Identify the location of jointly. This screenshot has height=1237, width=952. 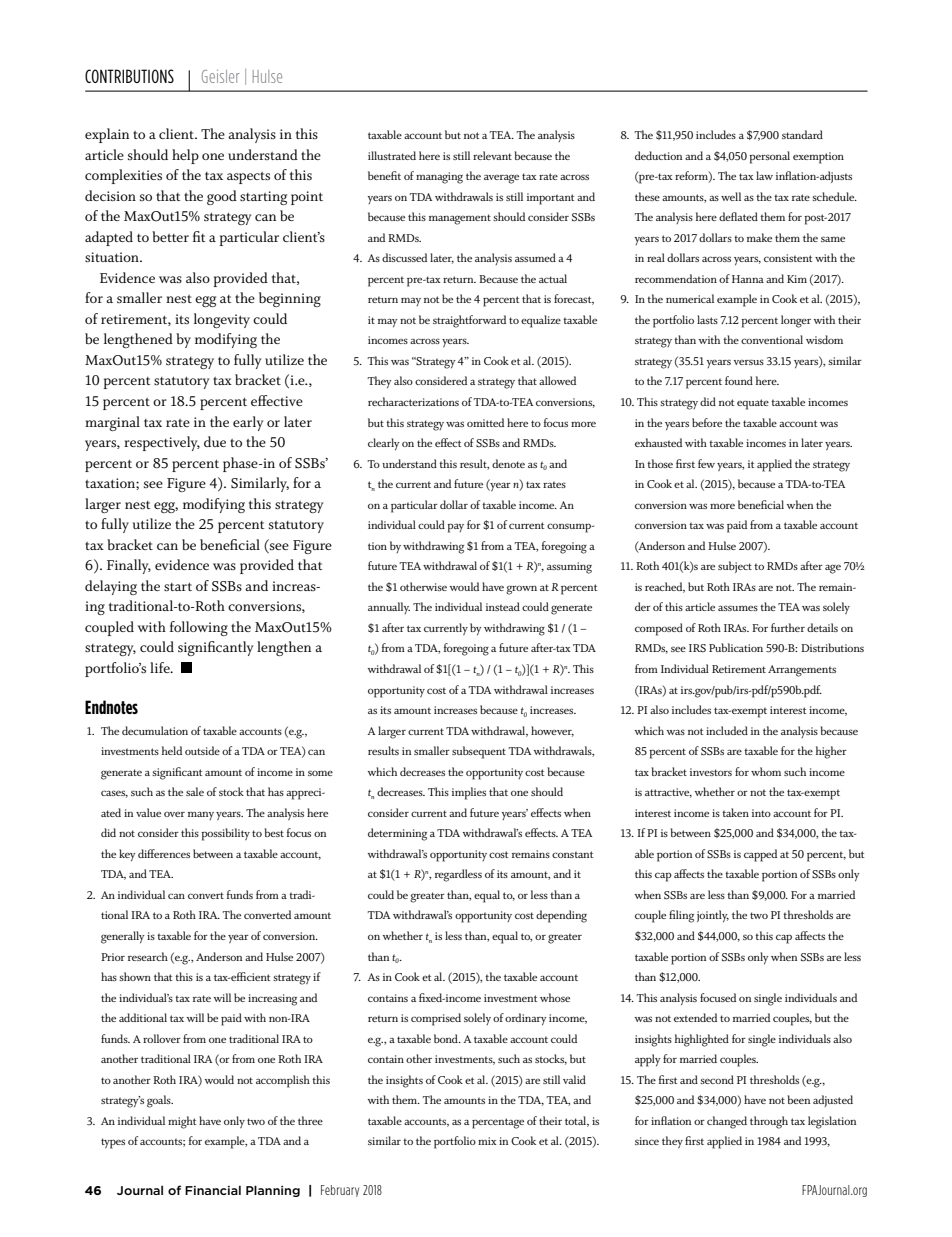
(713, 916).
